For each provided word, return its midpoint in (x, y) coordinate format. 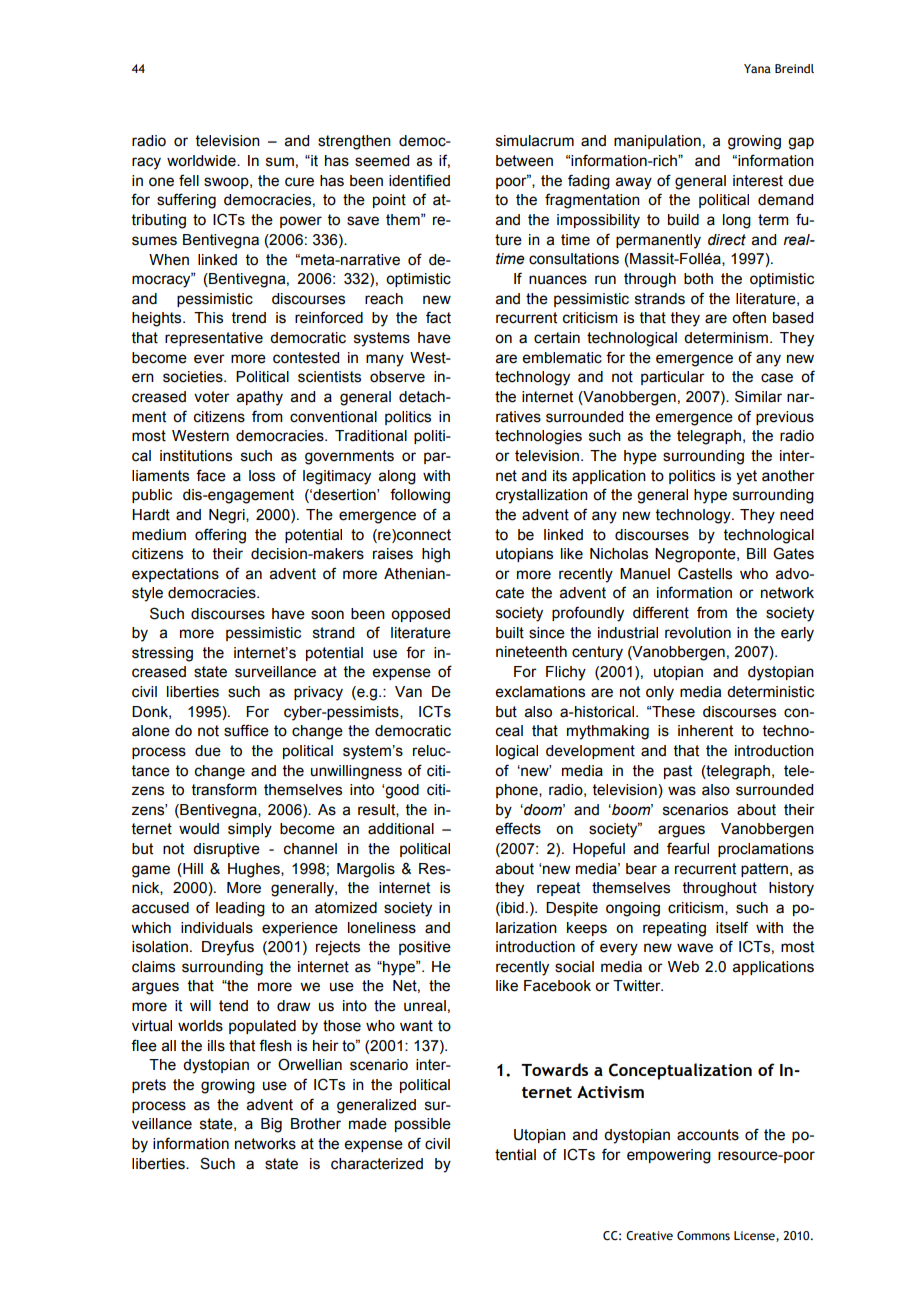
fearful (688, 848)
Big (271, 1125)
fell (189, 180)
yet (746, 477)
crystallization (542, 496)
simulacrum (535, 141)
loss (262, 476)
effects (518, 828)
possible (423, 1125)
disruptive (226, 850)
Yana (757, 68)
